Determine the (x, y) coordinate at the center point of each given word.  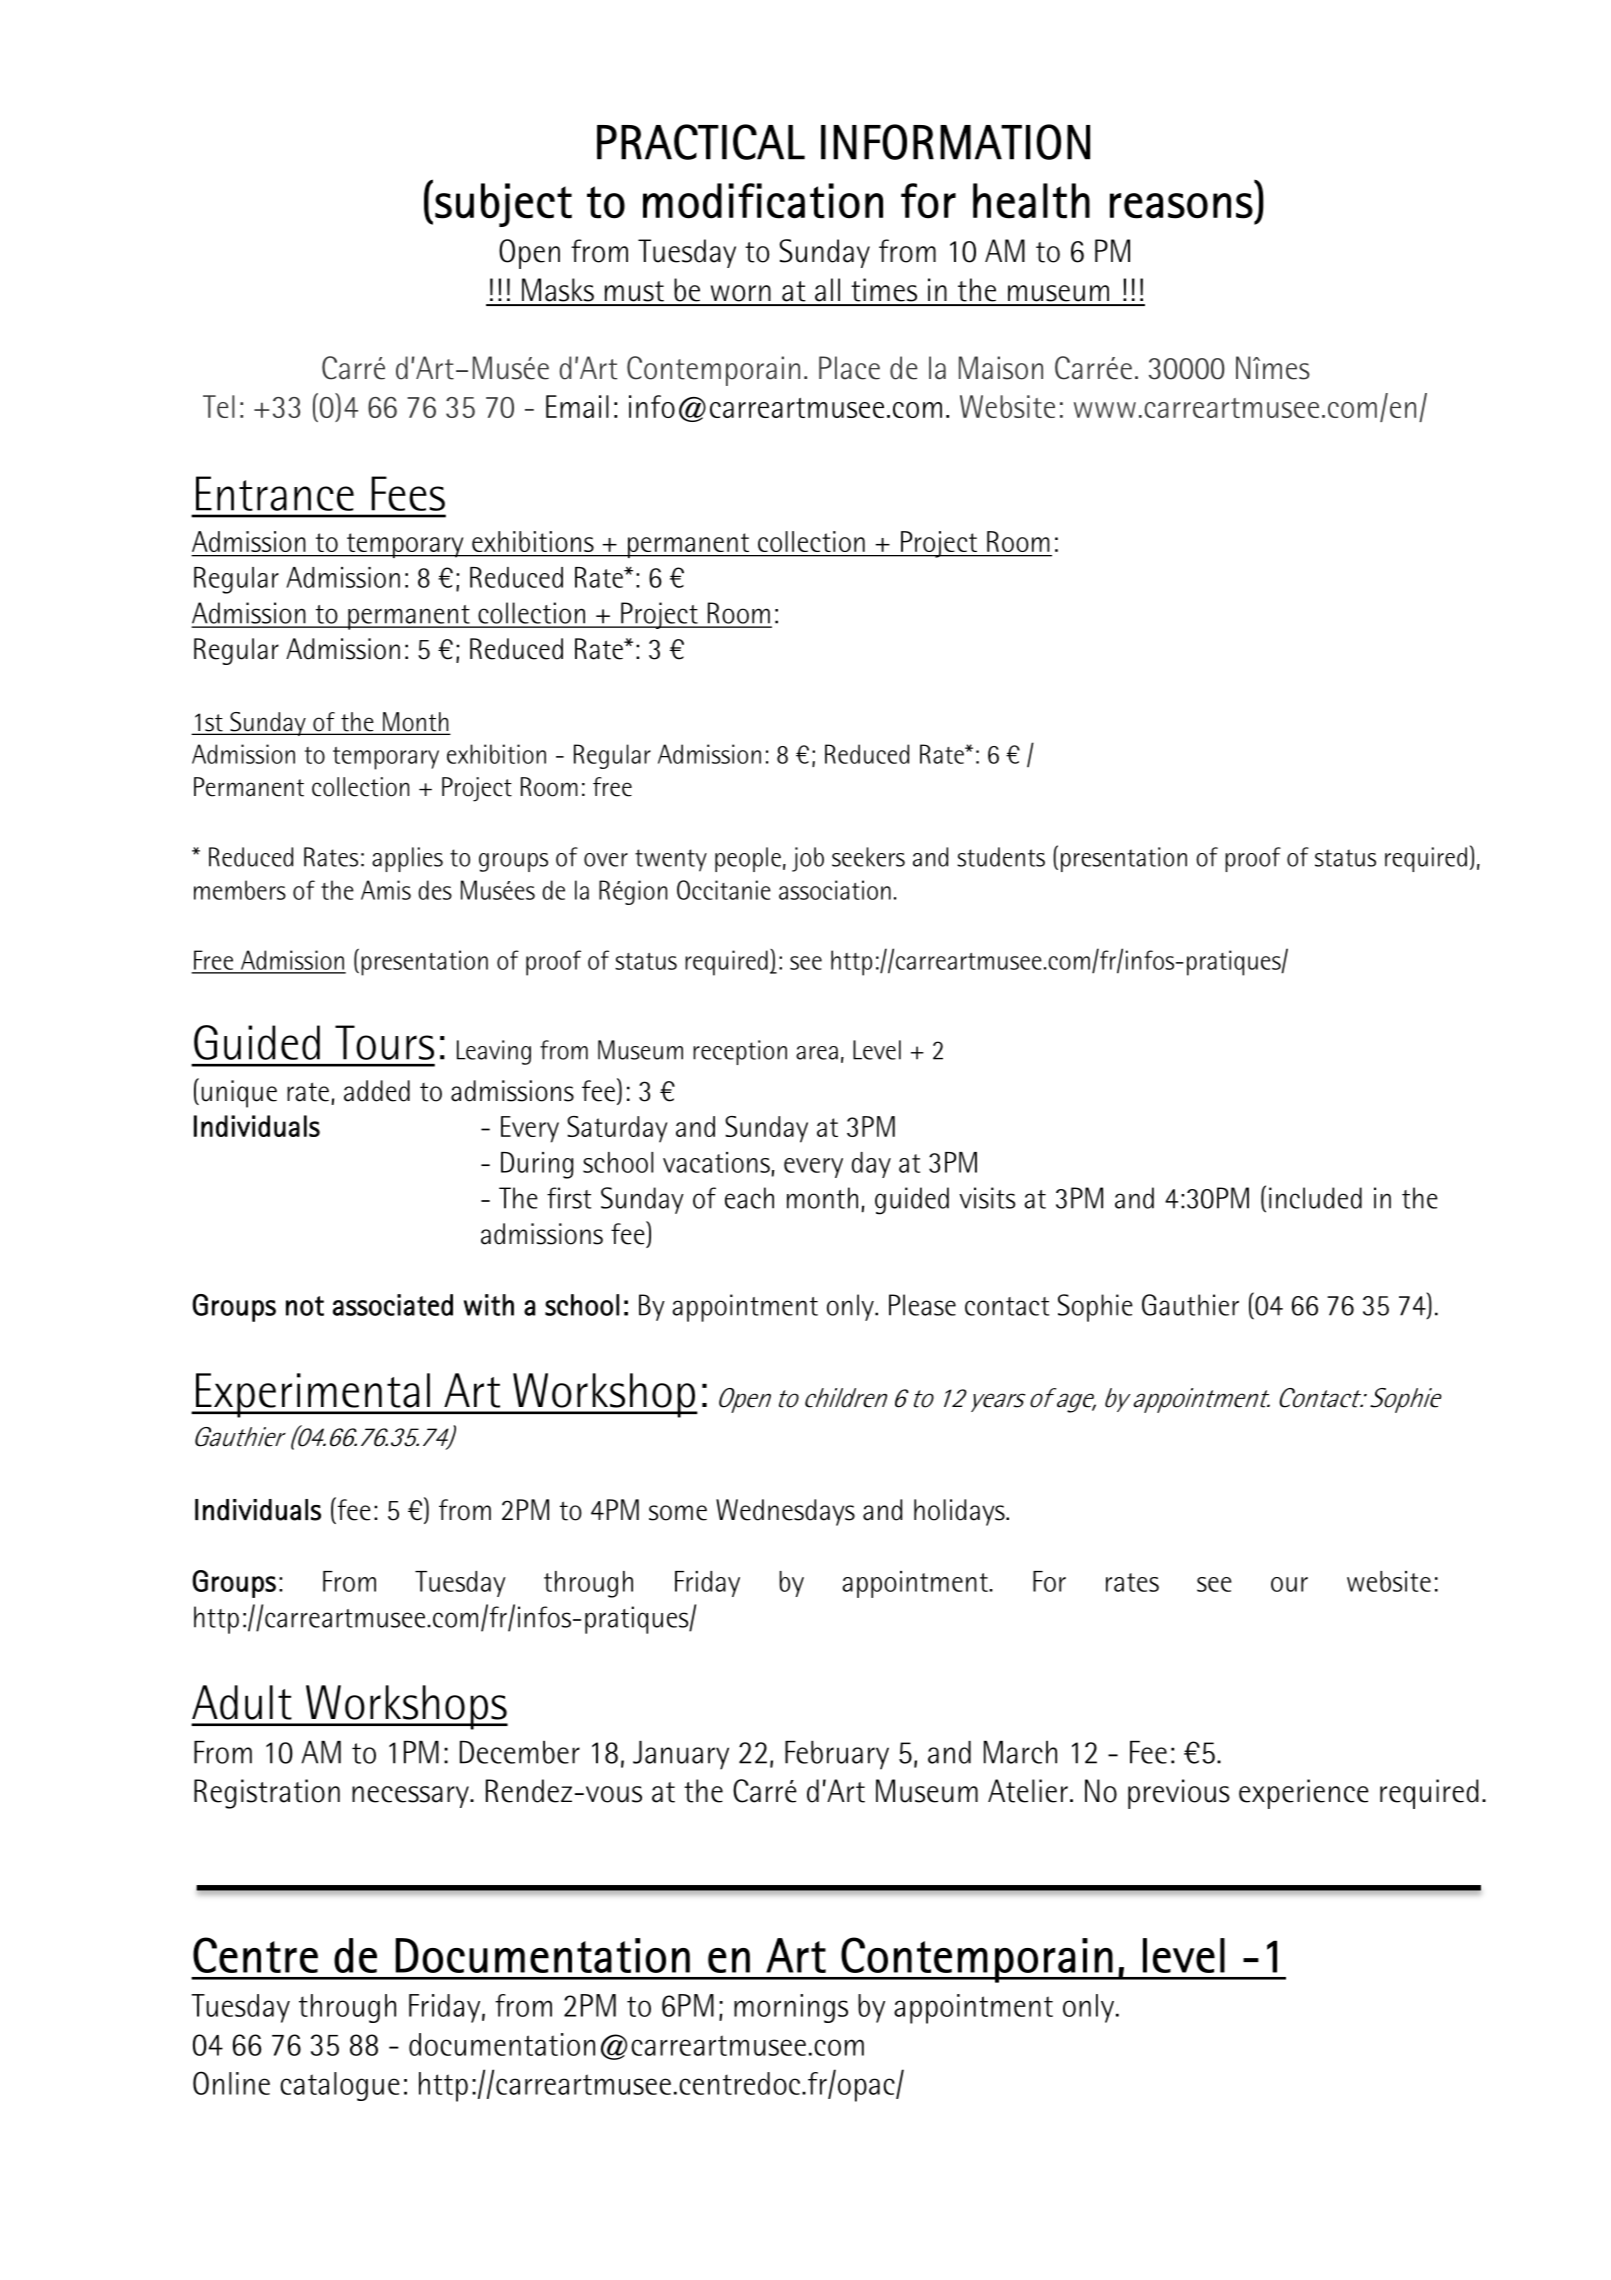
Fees (408, 493)
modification (763, 201)
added (377, 1091)
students (1001, 857)
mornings (791, 2008)
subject (503, 205)
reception (740, 1052)
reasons (1181, 206)
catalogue (340, 2086)
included (1315, 1198)
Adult (242, 1702)
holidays (960, 1512)
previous (1179, 1794)
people (748, 859)
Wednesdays (785, 1512)
